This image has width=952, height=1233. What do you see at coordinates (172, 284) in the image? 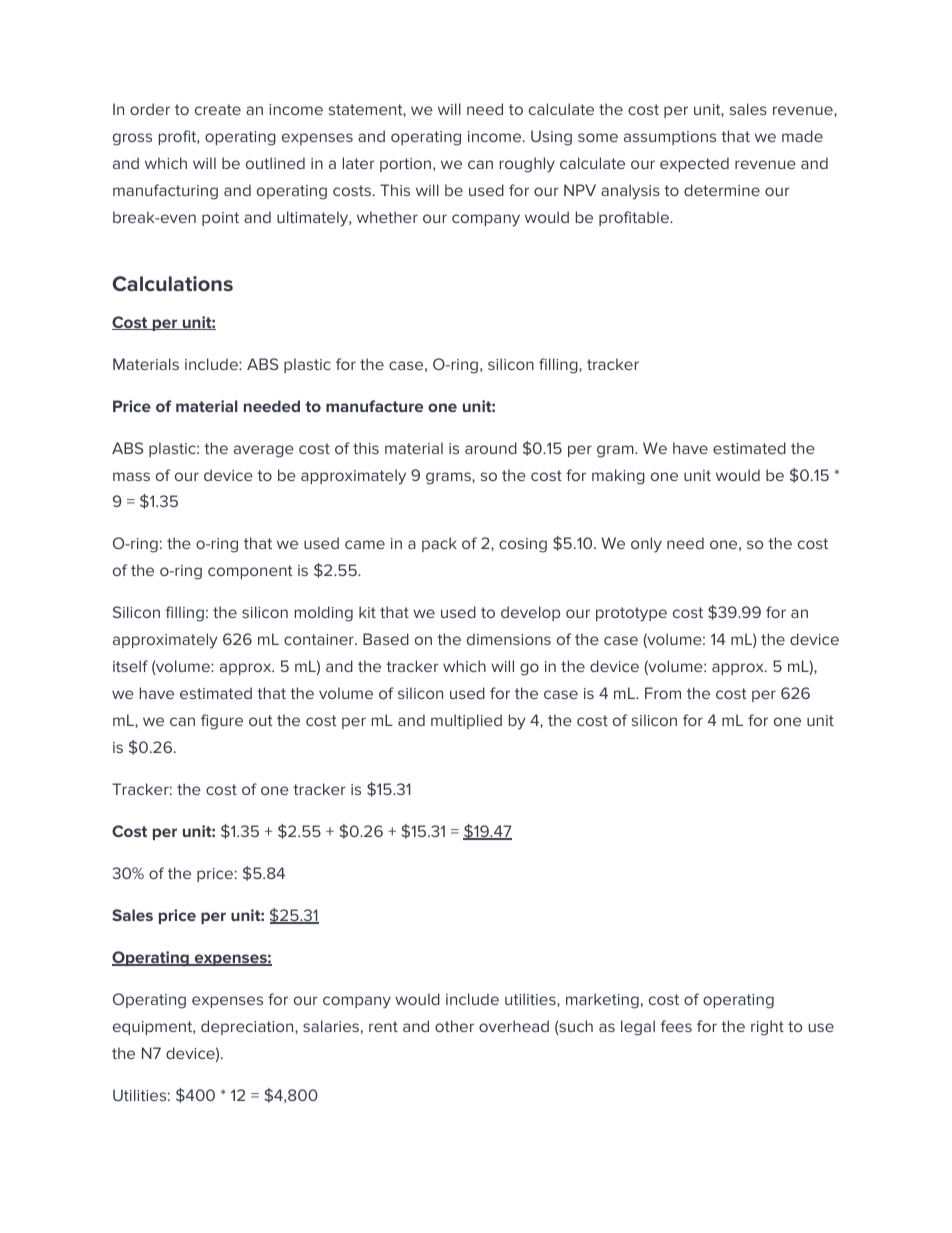
I see `Calculations` at bounding box center [172, 284].
